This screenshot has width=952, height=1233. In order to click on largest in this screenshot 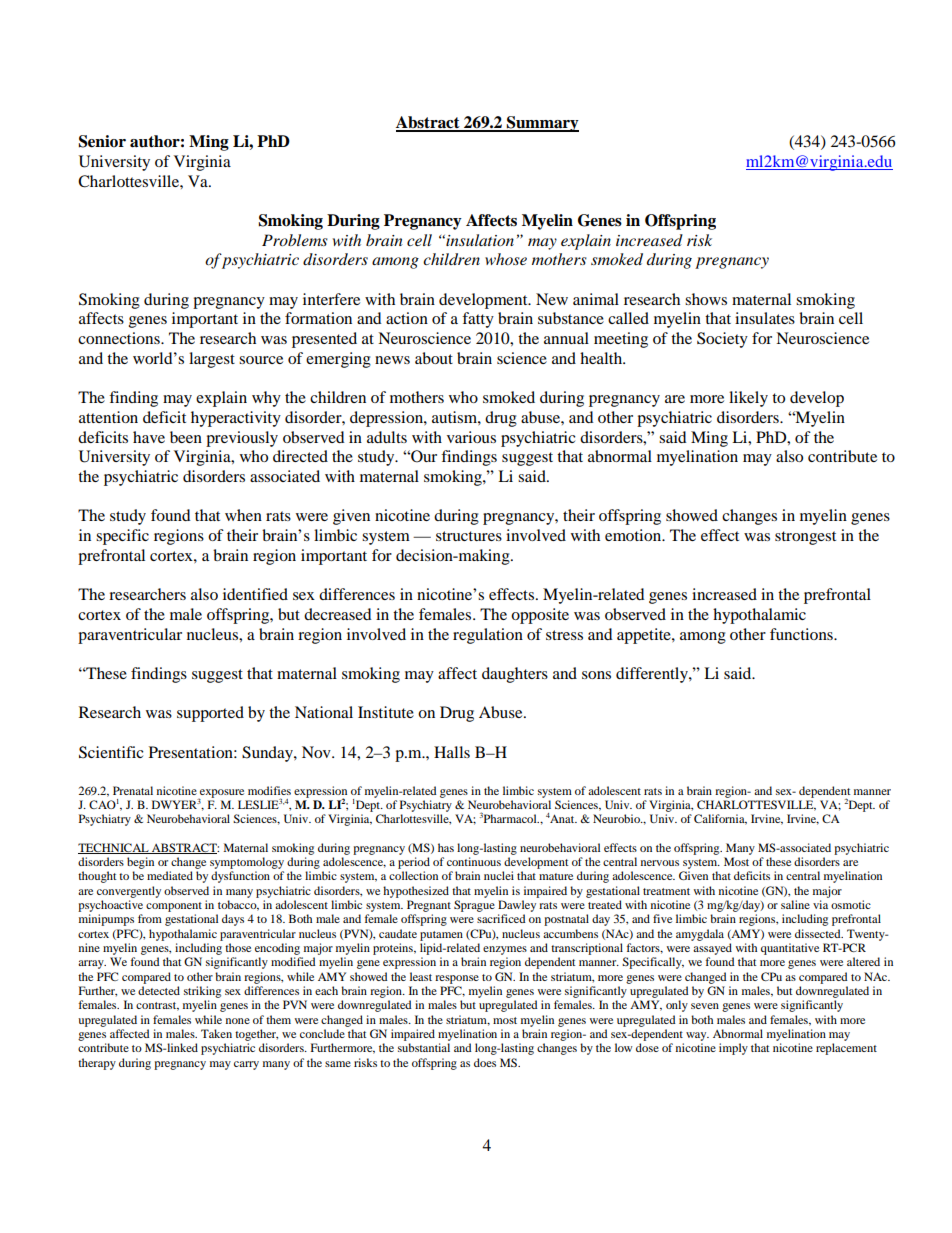, I will do `click(212, 360)`.
